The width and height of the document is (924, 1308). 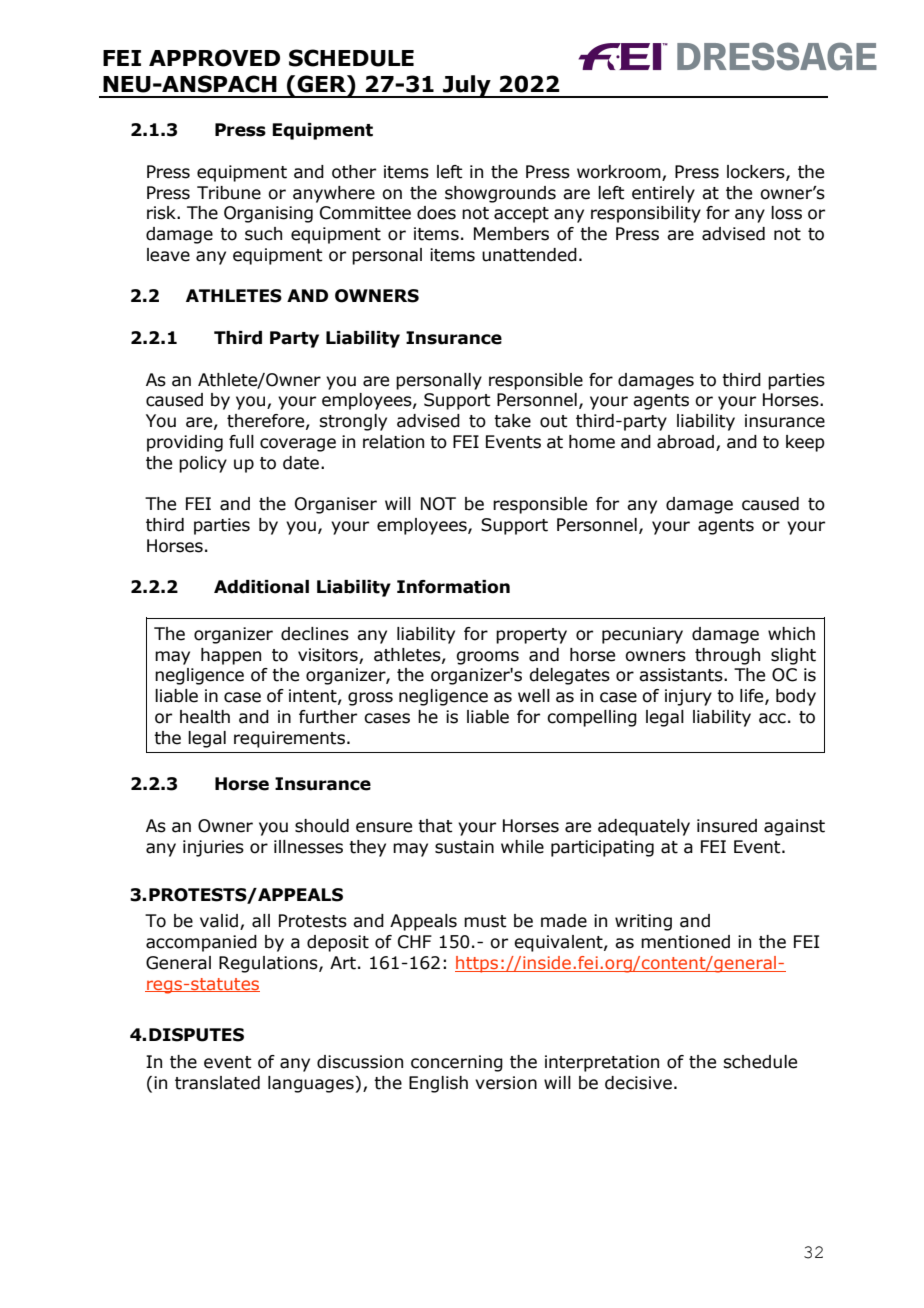 What do you see at coordinates (529, 255) in the document?
I see `unattended` at bounding box center [529, 255].
